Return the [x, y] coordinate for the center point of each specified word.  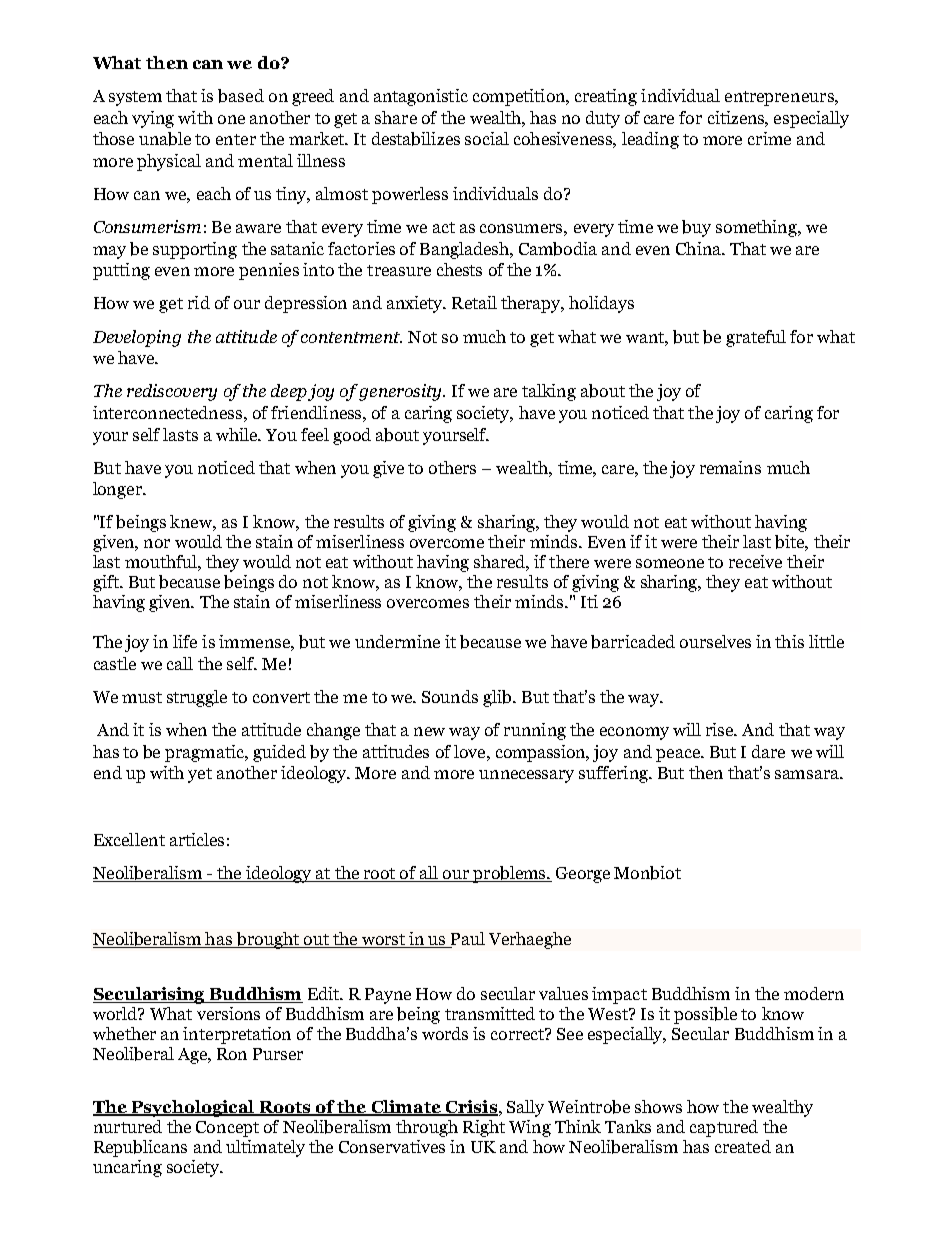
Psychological [192, 1108]
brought [267, 940]
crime [769, 138]
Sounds [450, 696]
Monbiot [647, 873]
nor [157, 543]
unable [165, 139]
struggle [197, 698]
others [452, 467]
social [487, 138]
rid [199, 302]
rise [721, 729]
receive [755, 561]
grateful [756, 338]
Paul [467, 940]
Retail [474, 302]
